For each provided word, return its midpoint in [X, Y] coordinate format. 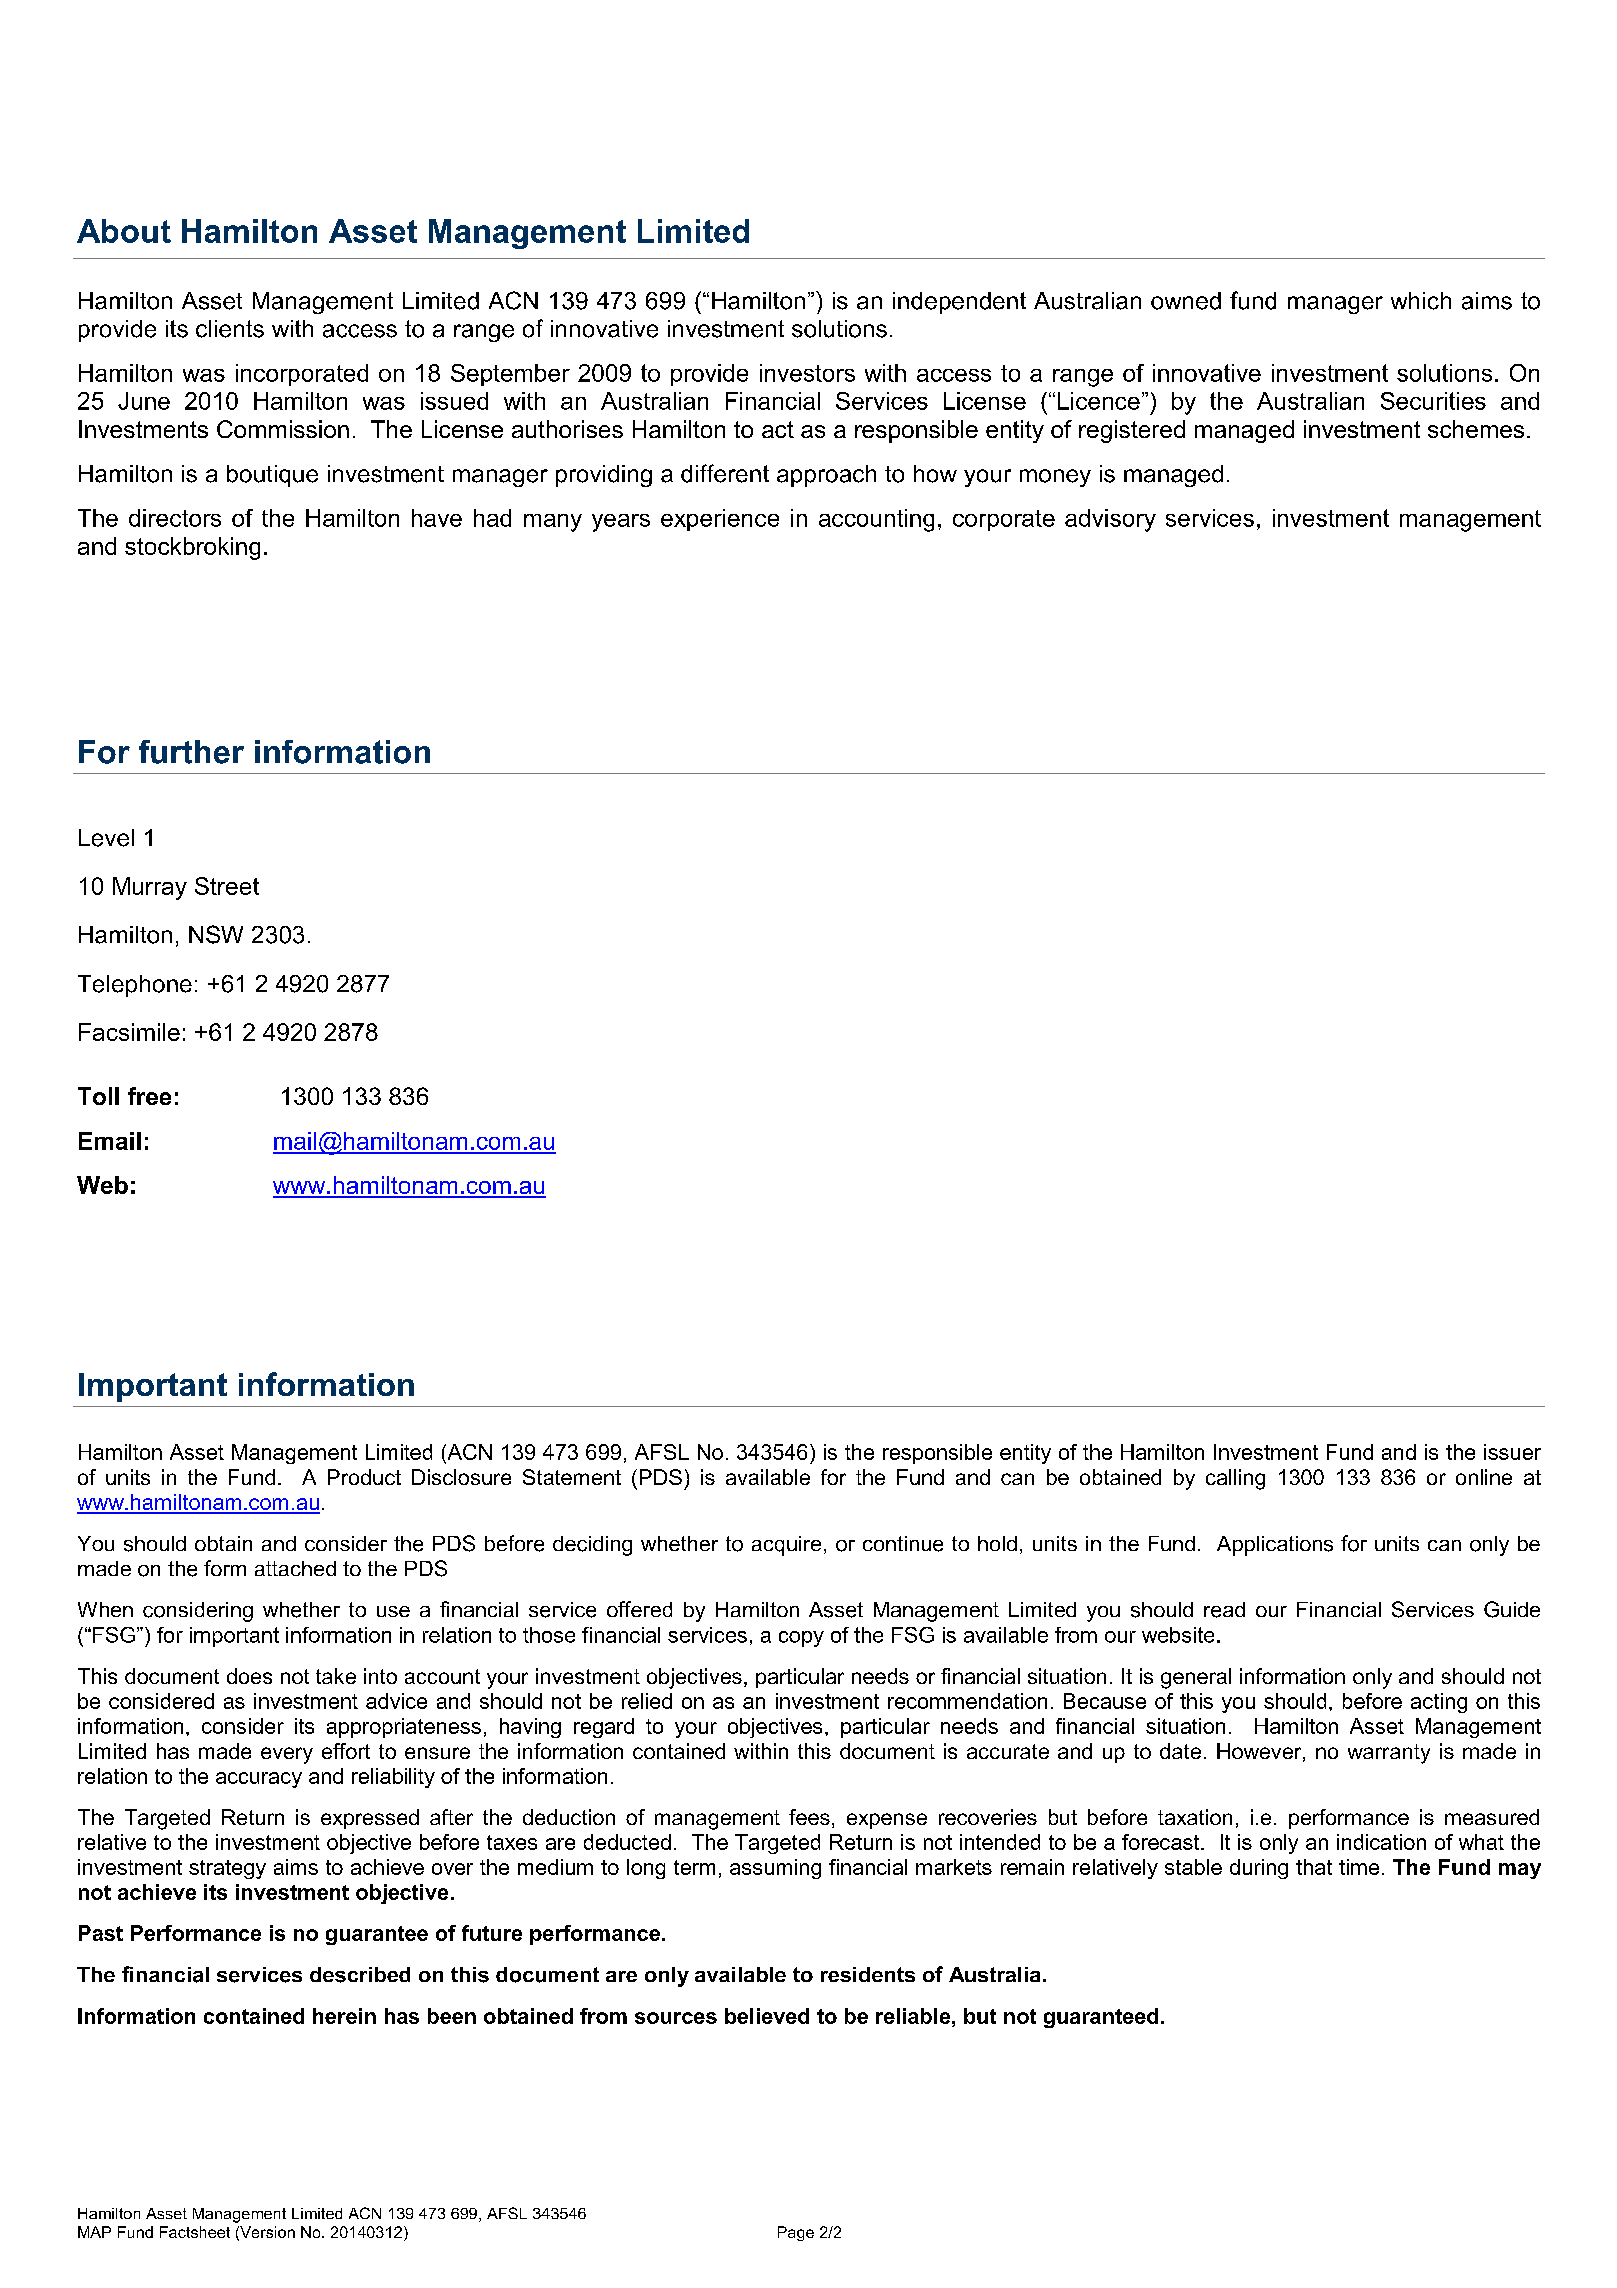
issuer [1512, 1452]
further [191, 752]
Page [796, 2233]
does [249, 1676]
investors [807, 373]
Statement [572, 1477]
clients [230, 329]
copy [801, 1639]
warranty [1389, 1754]
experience [720, 520]
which [1421, 301]
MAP [94, 2232]
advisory [1110, 520]
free [149, 1096]
